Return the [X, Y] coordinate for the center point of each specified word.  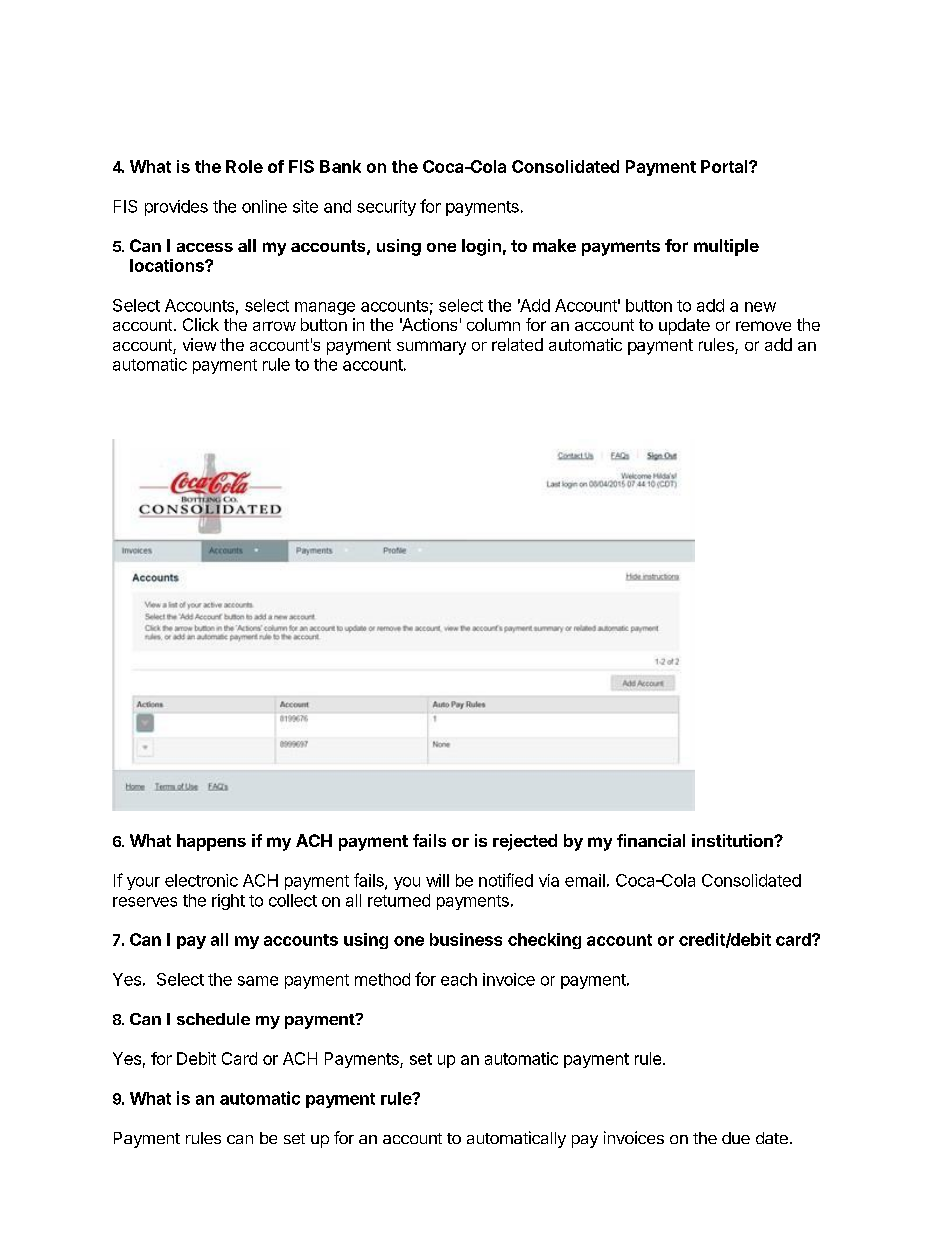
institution [733, 840]
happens [211, 842]
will [437, 880]
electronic [201, 880]
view [199, 344]
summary [431, 348]
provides [176, 208]
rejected [525, 842]
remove [763, 326]
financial [651, 840]
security [386, 208]
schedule [213, 1019]
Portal [725, 166]
